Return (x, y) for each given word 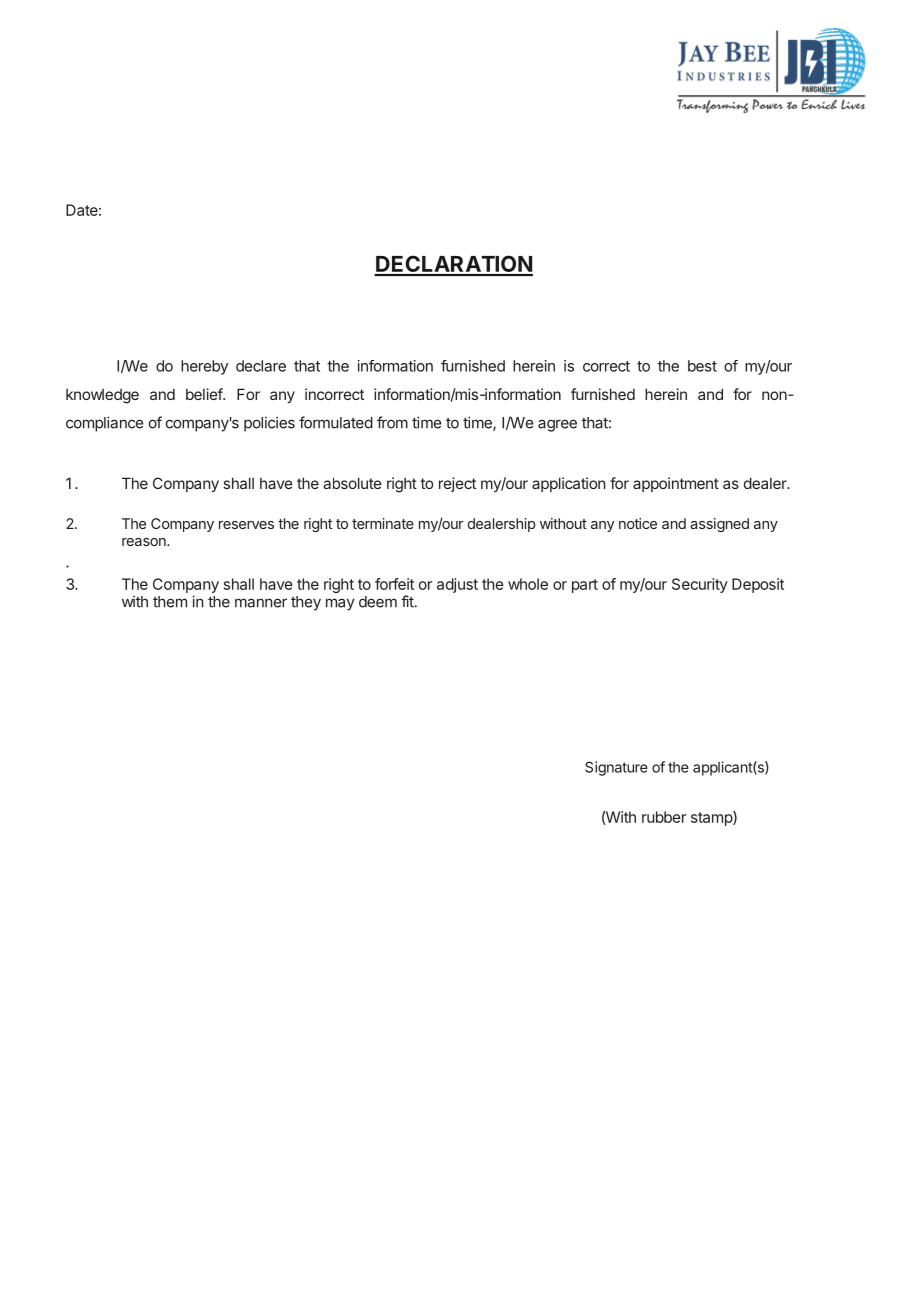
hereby (204, 367)
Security (700, 585)
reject (457, 484)
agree (557, 425)
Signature (616, 768)
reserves (246, 525)
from (392, 422)
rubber (664, 817)
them (170, 602)
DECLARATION (453, 265)
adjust (457, 585)
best (702, 366)
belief (205, 394)
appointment (676, 484)
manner (261, 603)
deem (378, 602)
